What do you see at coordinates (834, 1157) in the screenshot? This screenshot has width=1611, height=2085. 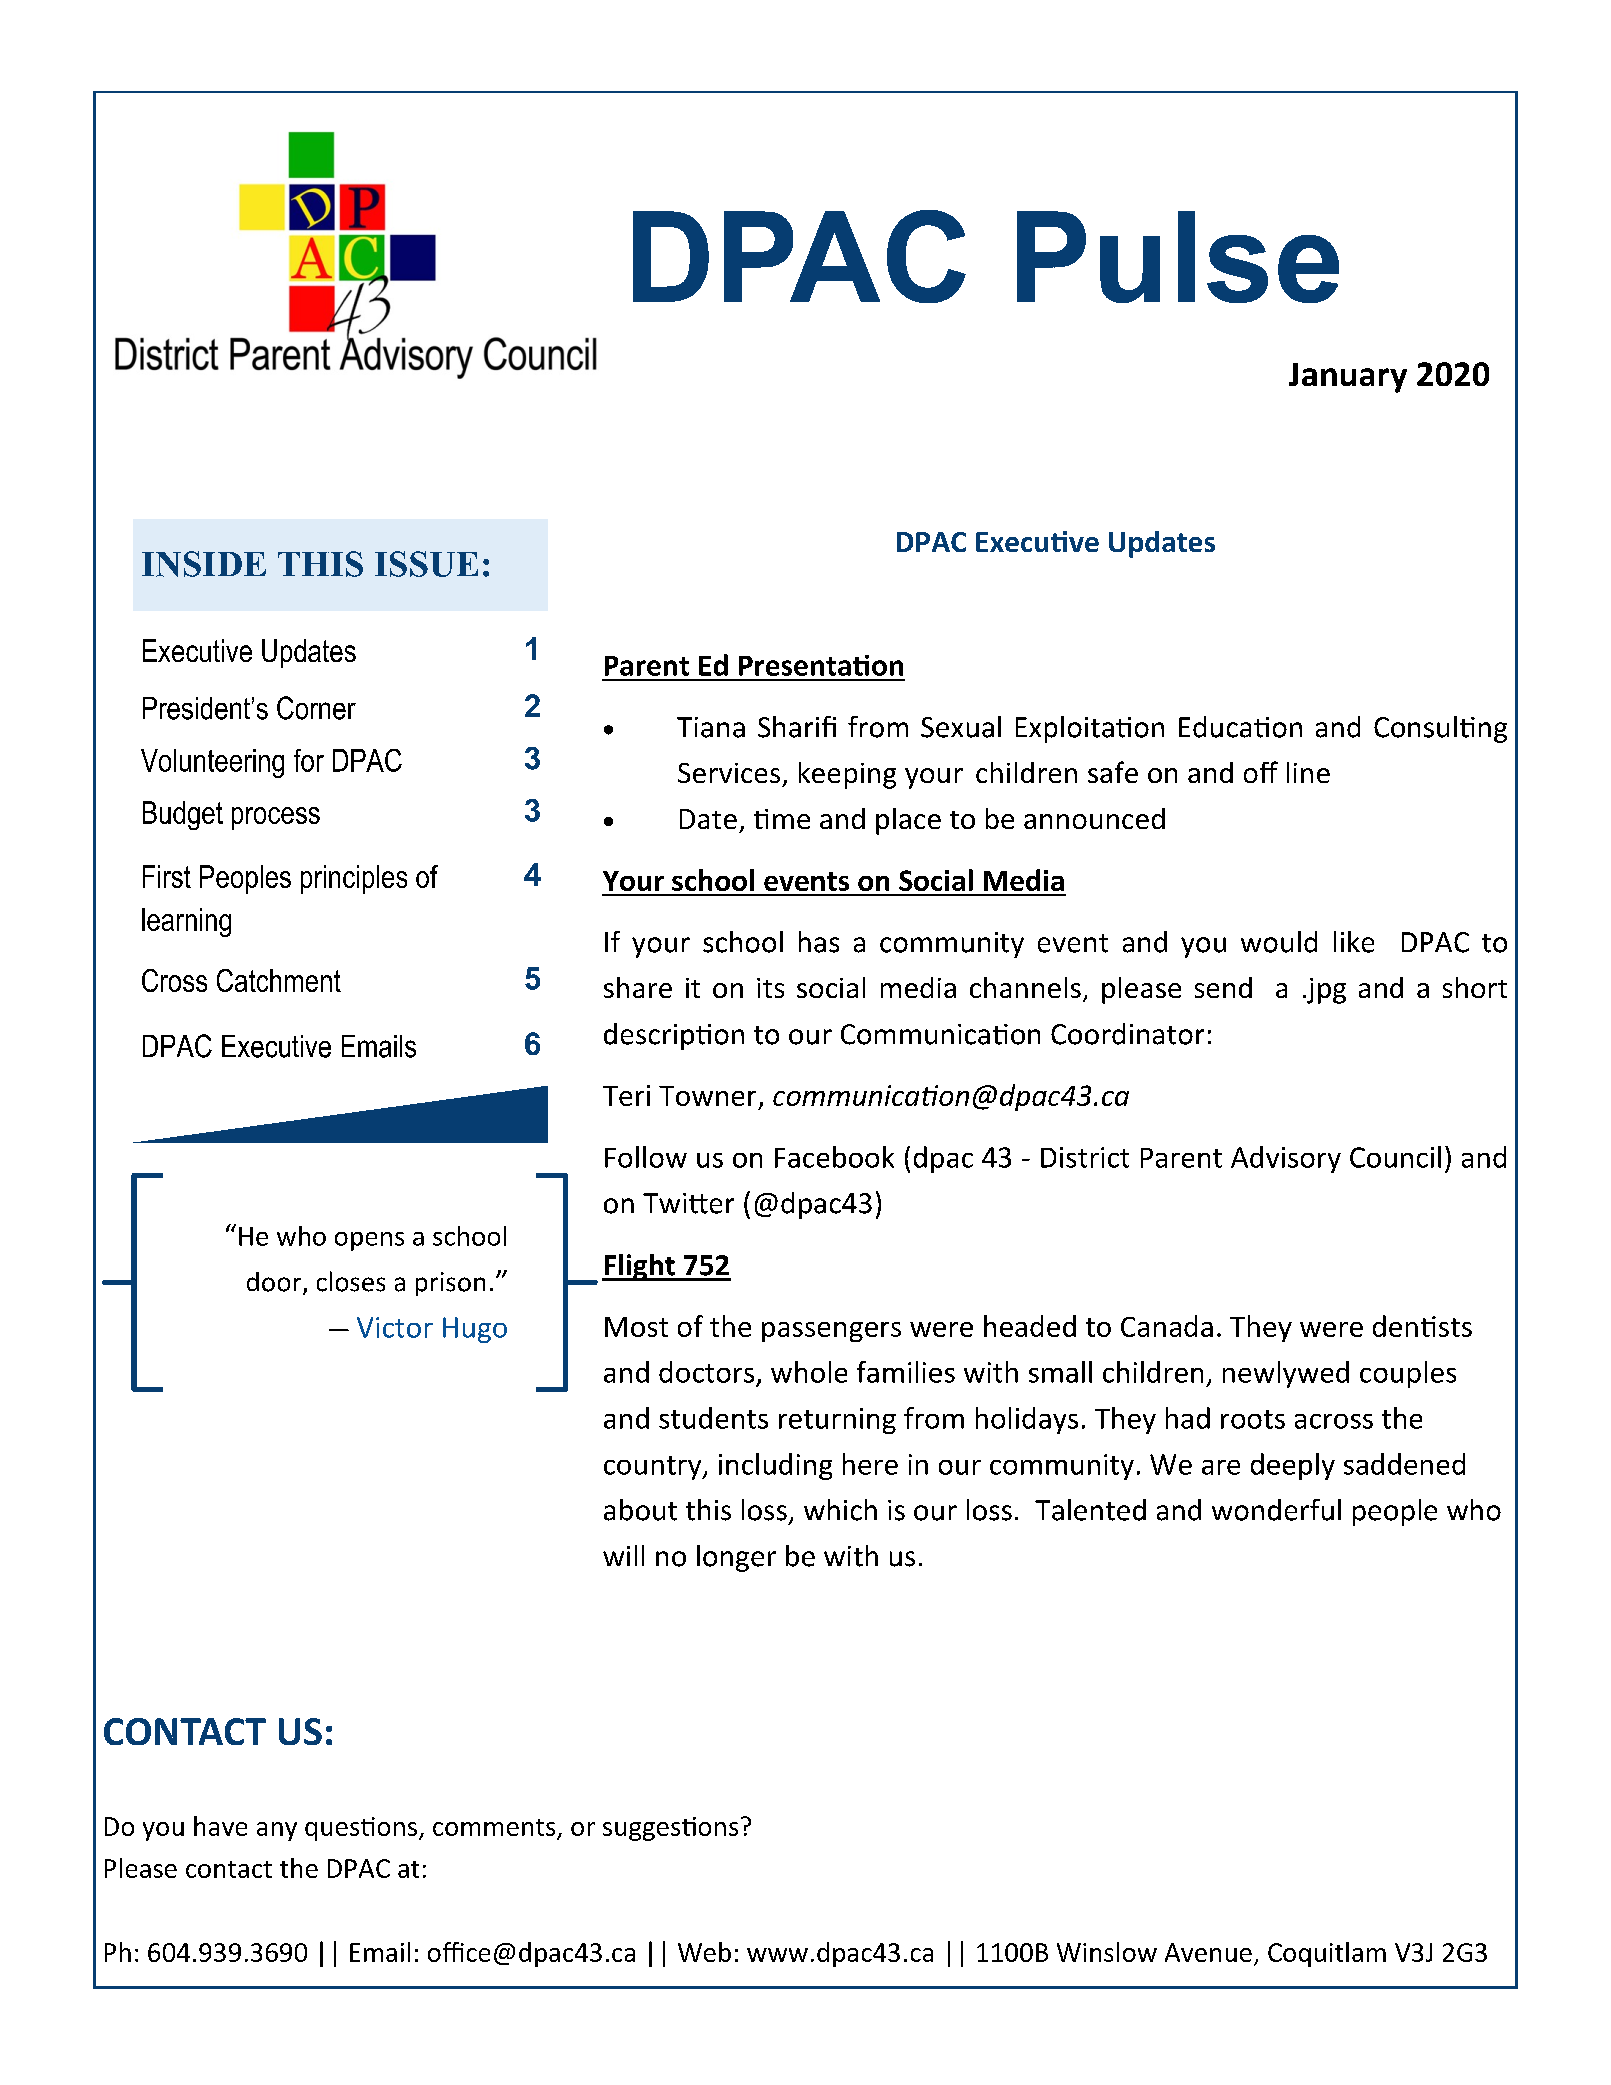 I see `Facebook` at bounding box center [834, 1157].
